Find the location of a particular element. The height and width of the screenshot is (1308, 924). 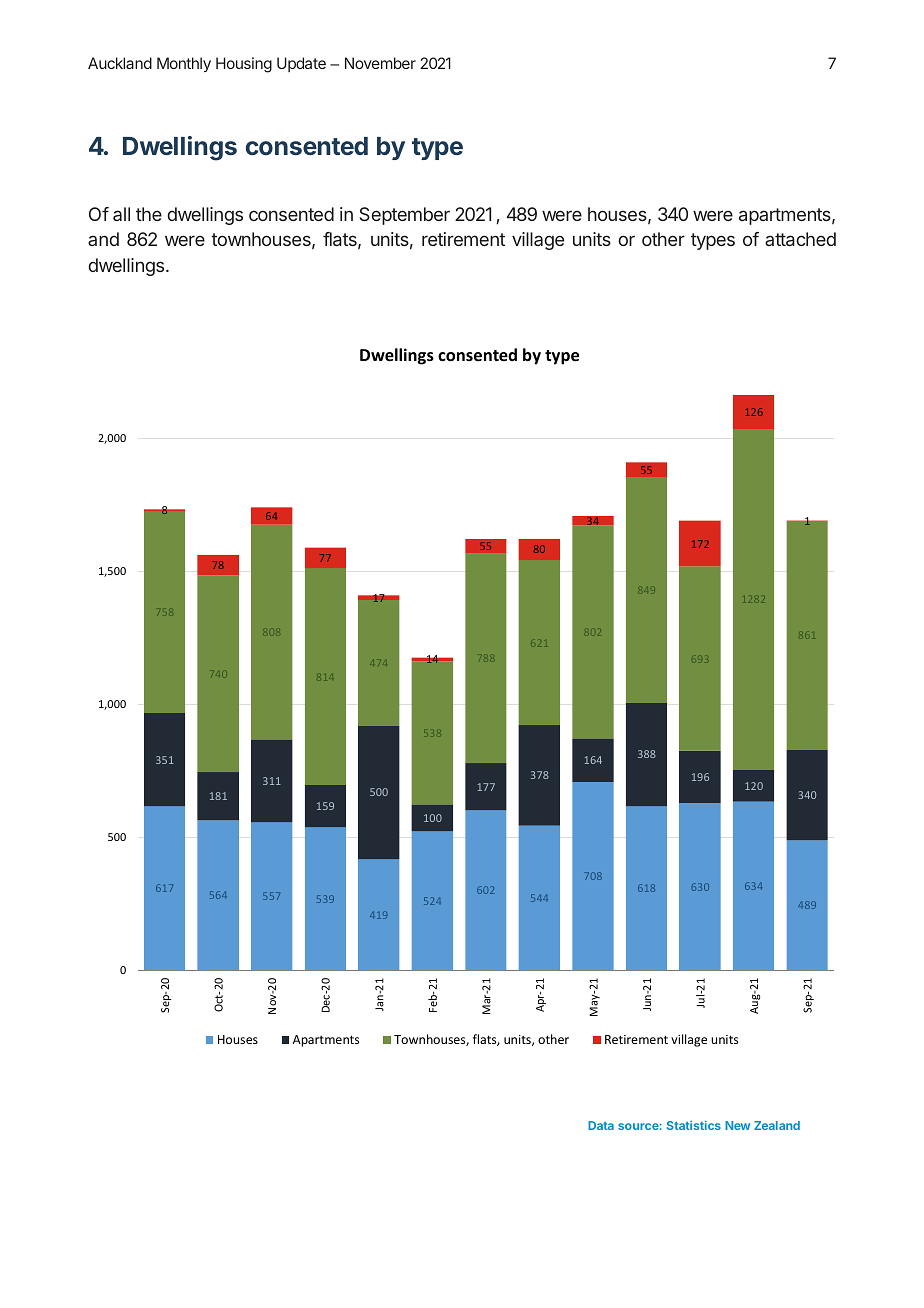

Statistics is located at coordinates (694, 1125).
